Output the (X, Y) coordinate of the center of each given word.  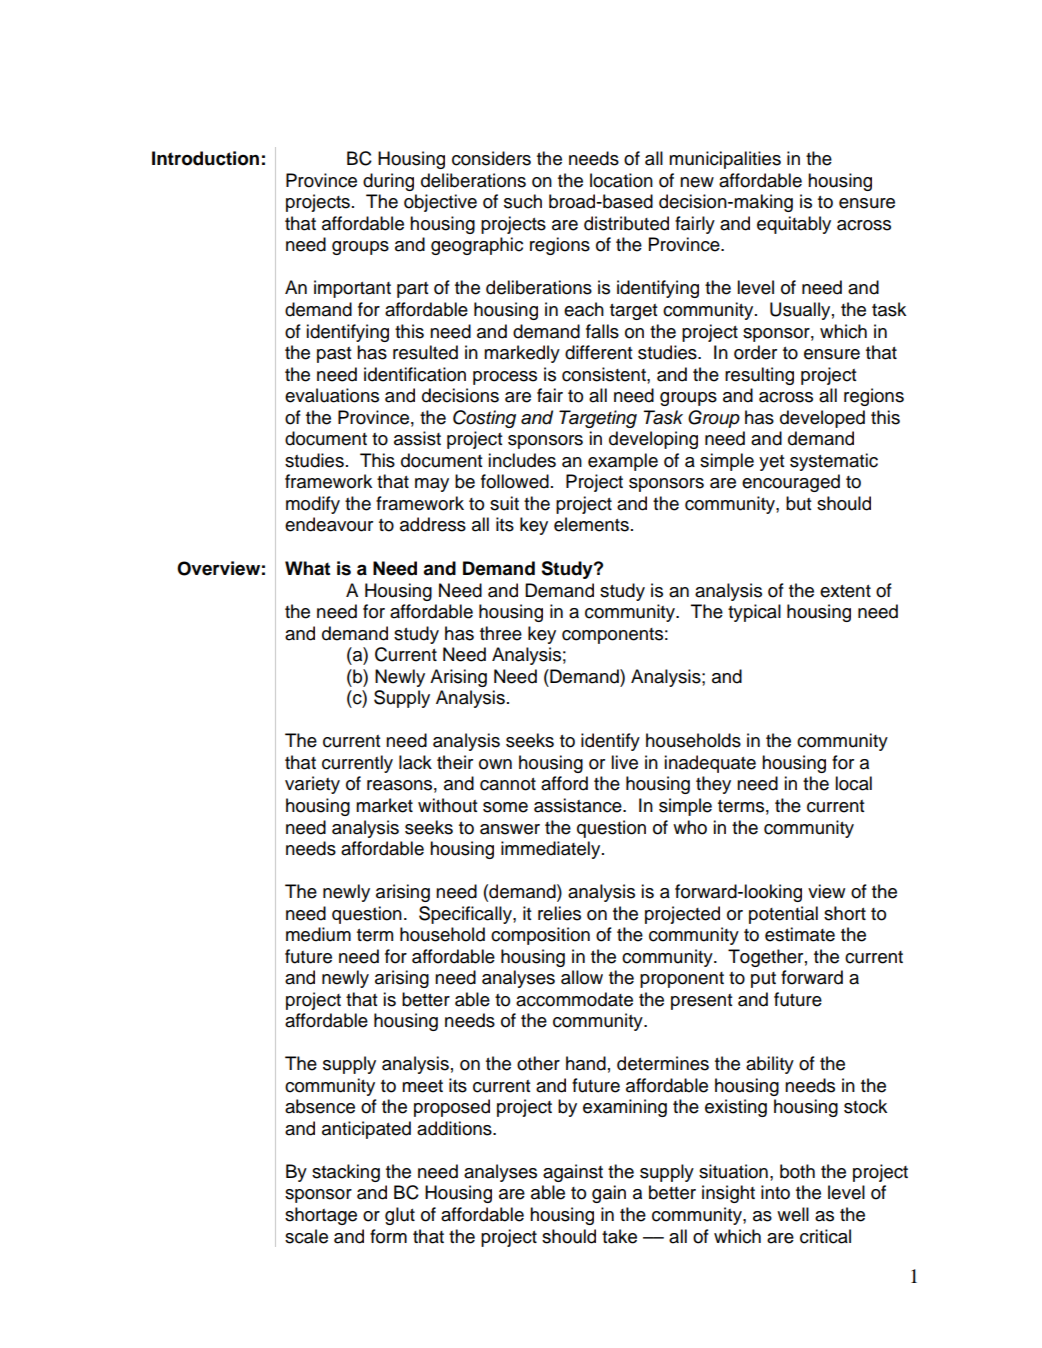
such (523, 201)
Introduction (205, 158)
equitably (794, 225)
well (793, 1214)
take (619, 1236)
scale (306, 1236)
